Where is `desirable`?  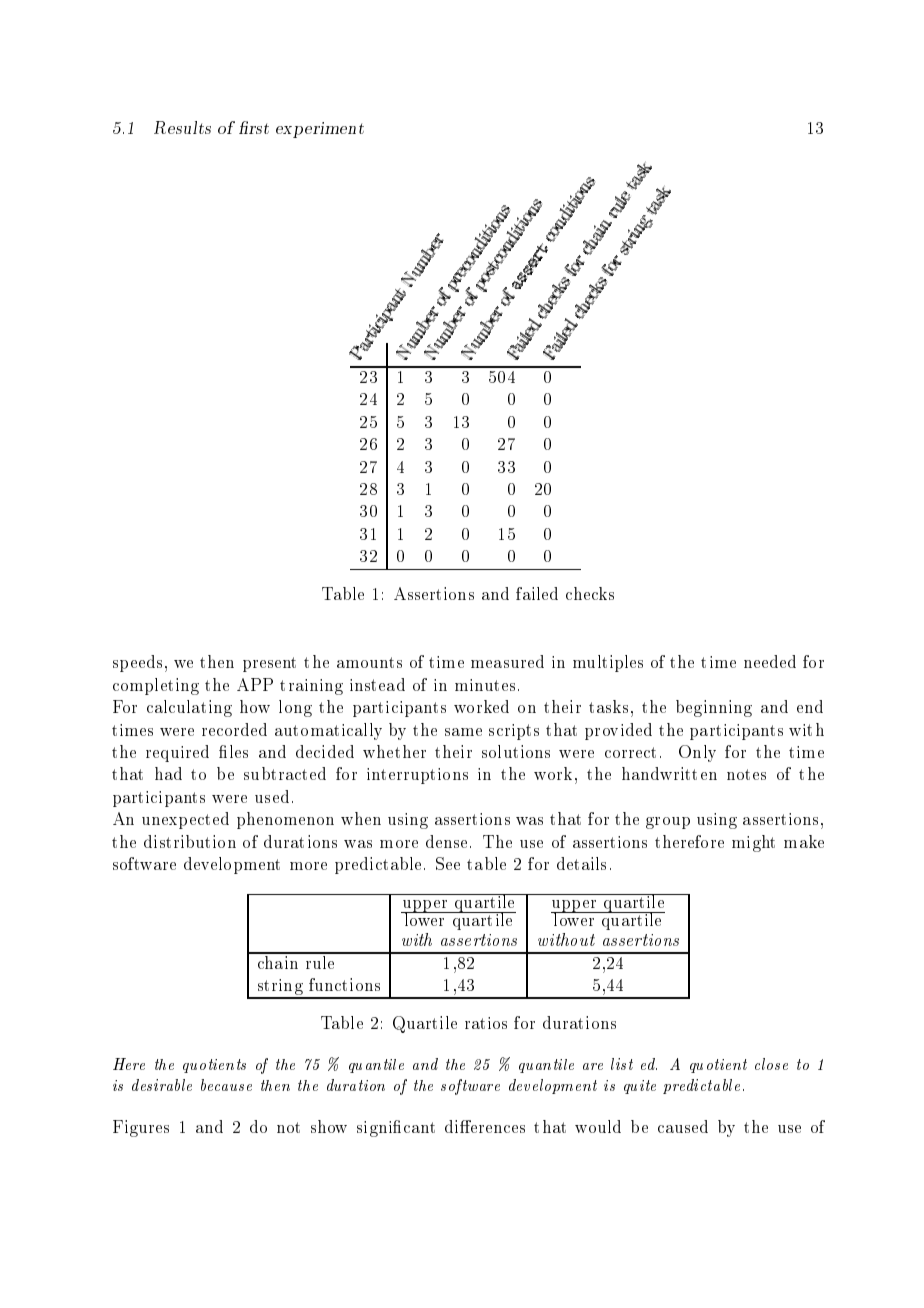 desirable is located at coordinates (162, 1085).
